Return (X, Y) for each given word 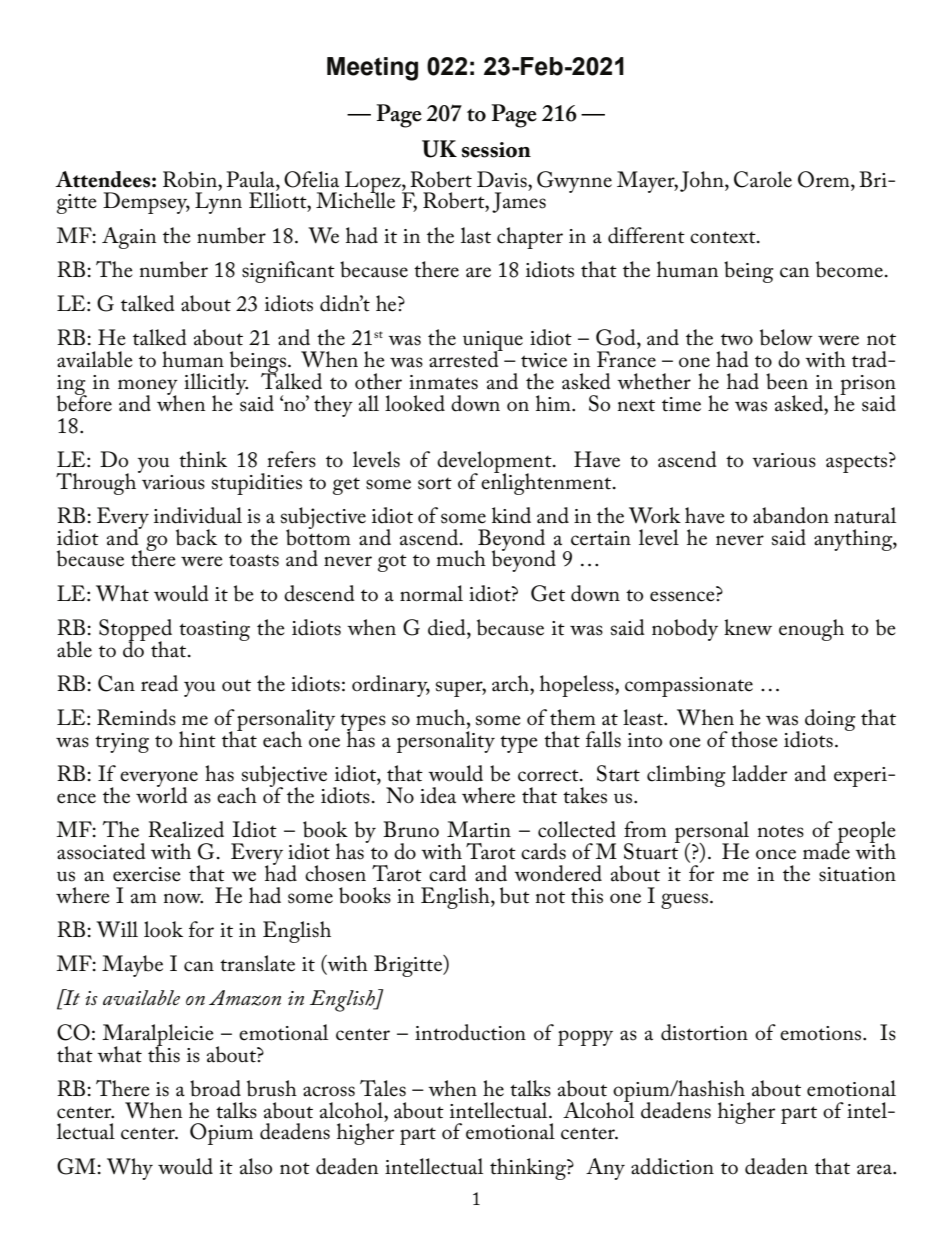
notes (781, 831)
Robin (191, 179)
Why (130, 1169)
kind (511, 515)
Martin (479, 829)
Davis (503, 179)
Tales (383, 1088)
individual (198, 515)
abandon (791, 515)
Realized (186, 829)
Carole (763, 179)
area (876, 1169)
